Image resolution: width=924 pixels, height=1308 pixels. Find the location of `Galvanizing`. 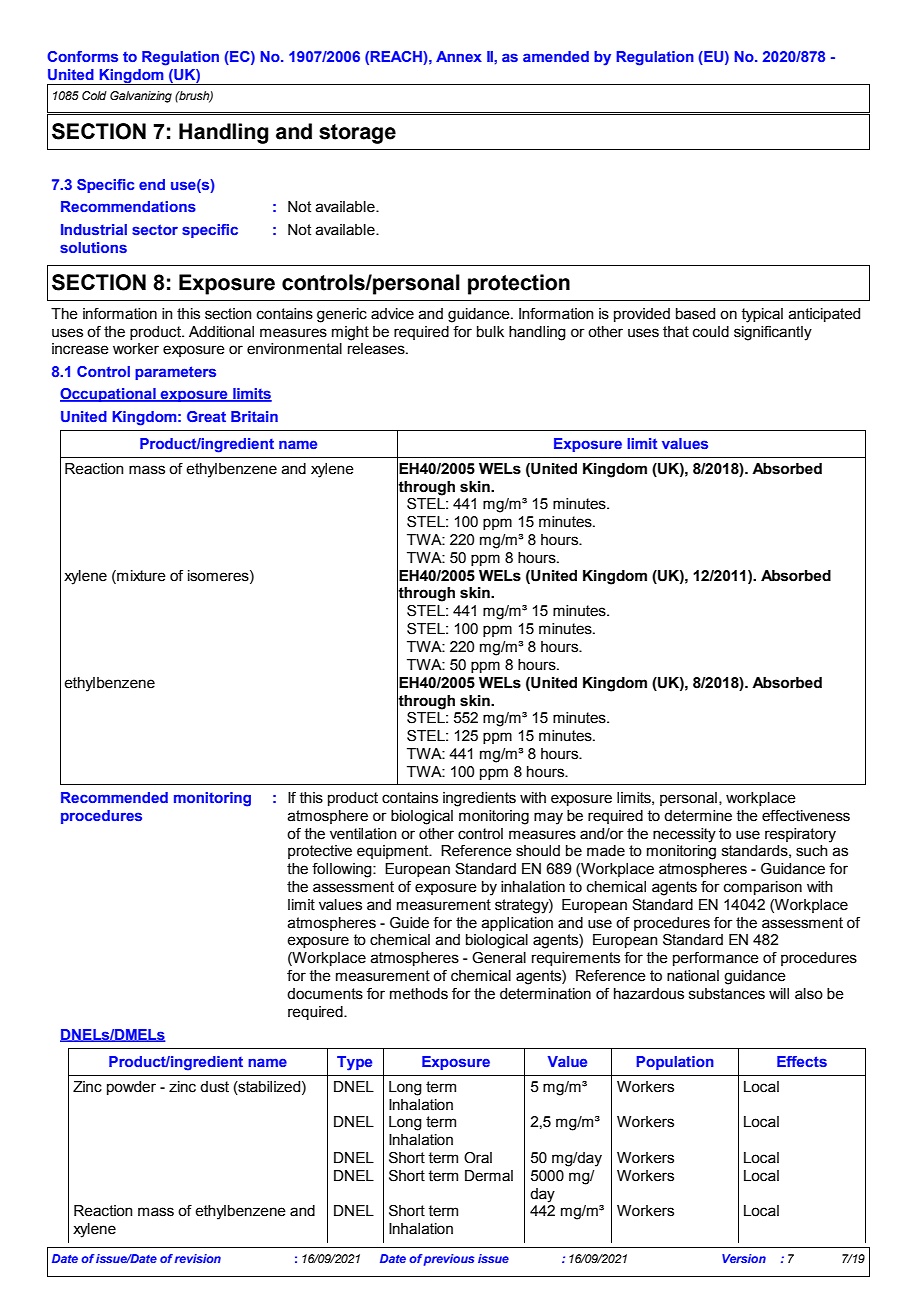

Galvanizing is located at coordinates (141, 97).
